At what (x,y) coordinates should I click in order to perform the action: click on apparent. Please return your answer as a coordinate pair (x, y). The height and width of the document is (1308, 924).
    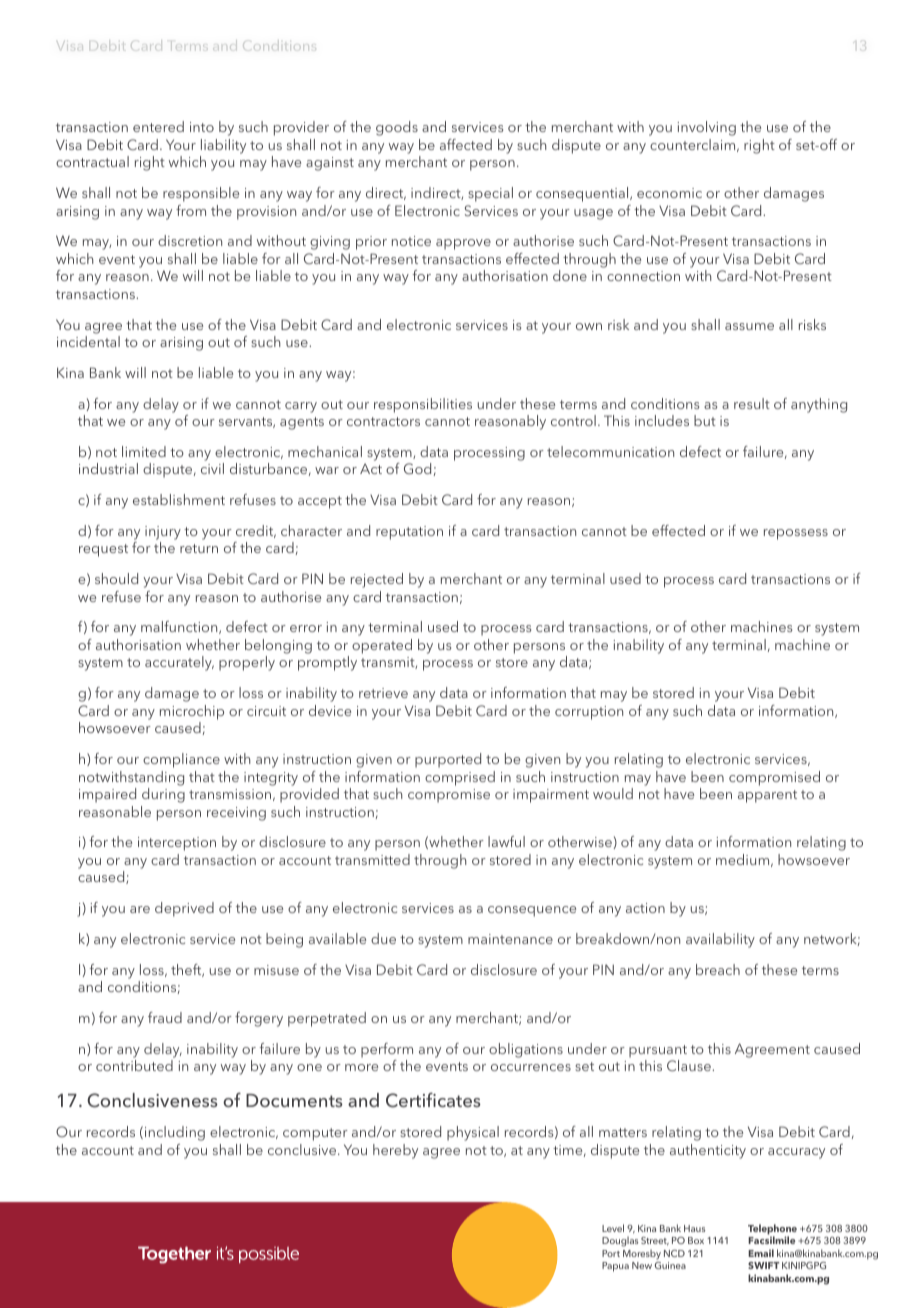
    Looking at the image, I should click on (767, 796).
